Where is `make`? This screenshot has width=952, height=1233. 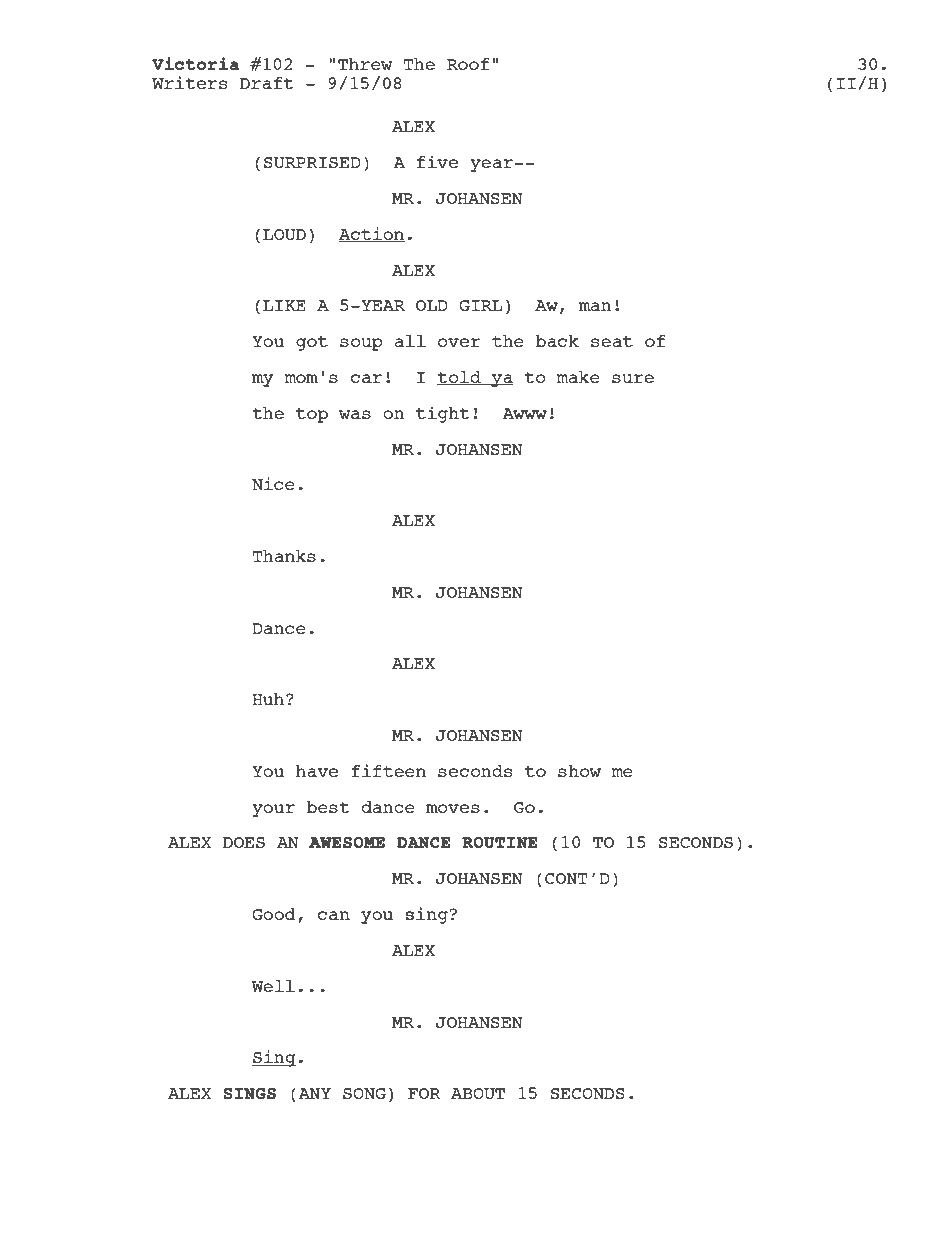
make is located at coordinates (578, 377).
